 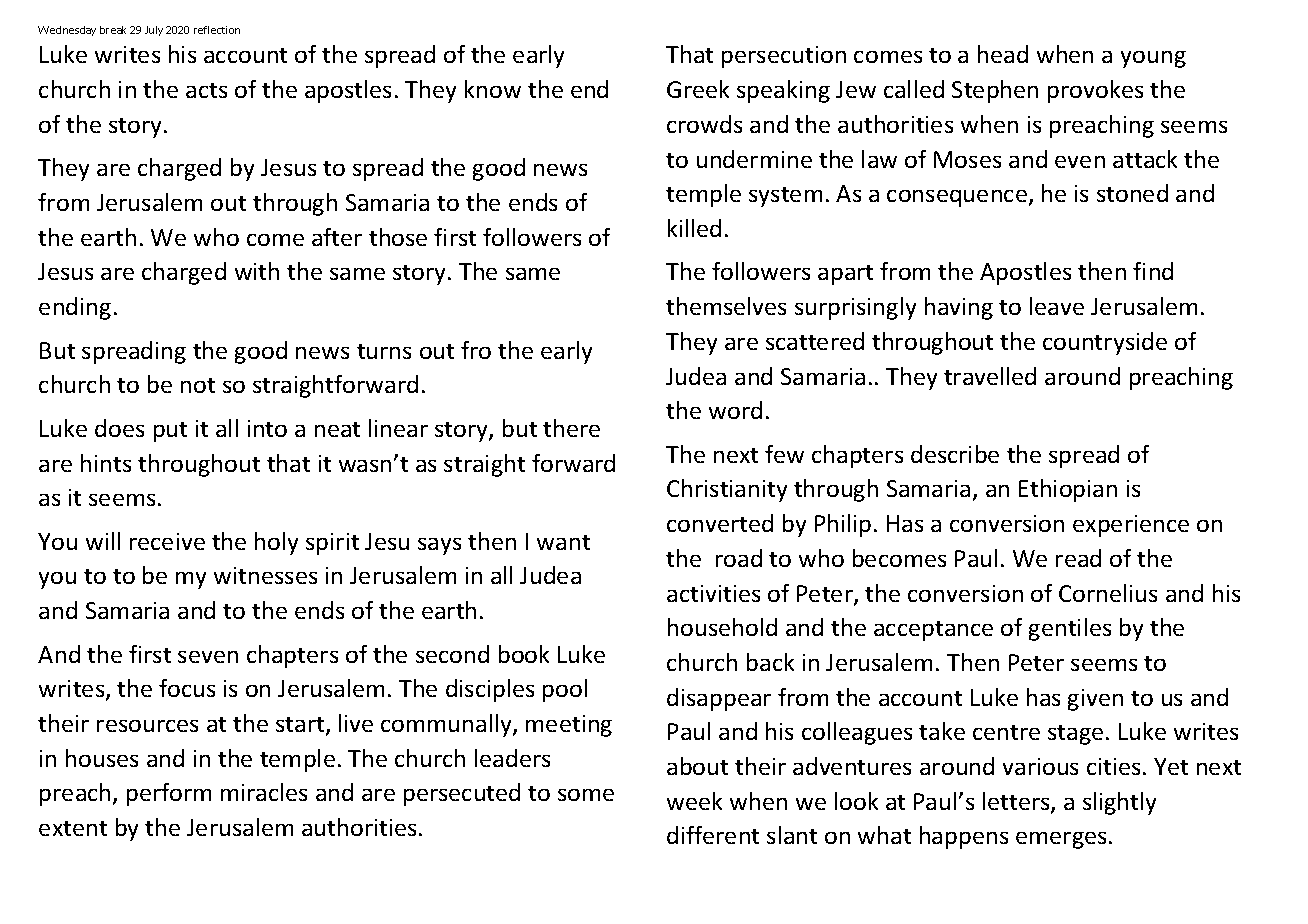 What do you see at coordinates (1003, 54) in the screenshot?
I see `head` at bounding box center [1003, 54].
